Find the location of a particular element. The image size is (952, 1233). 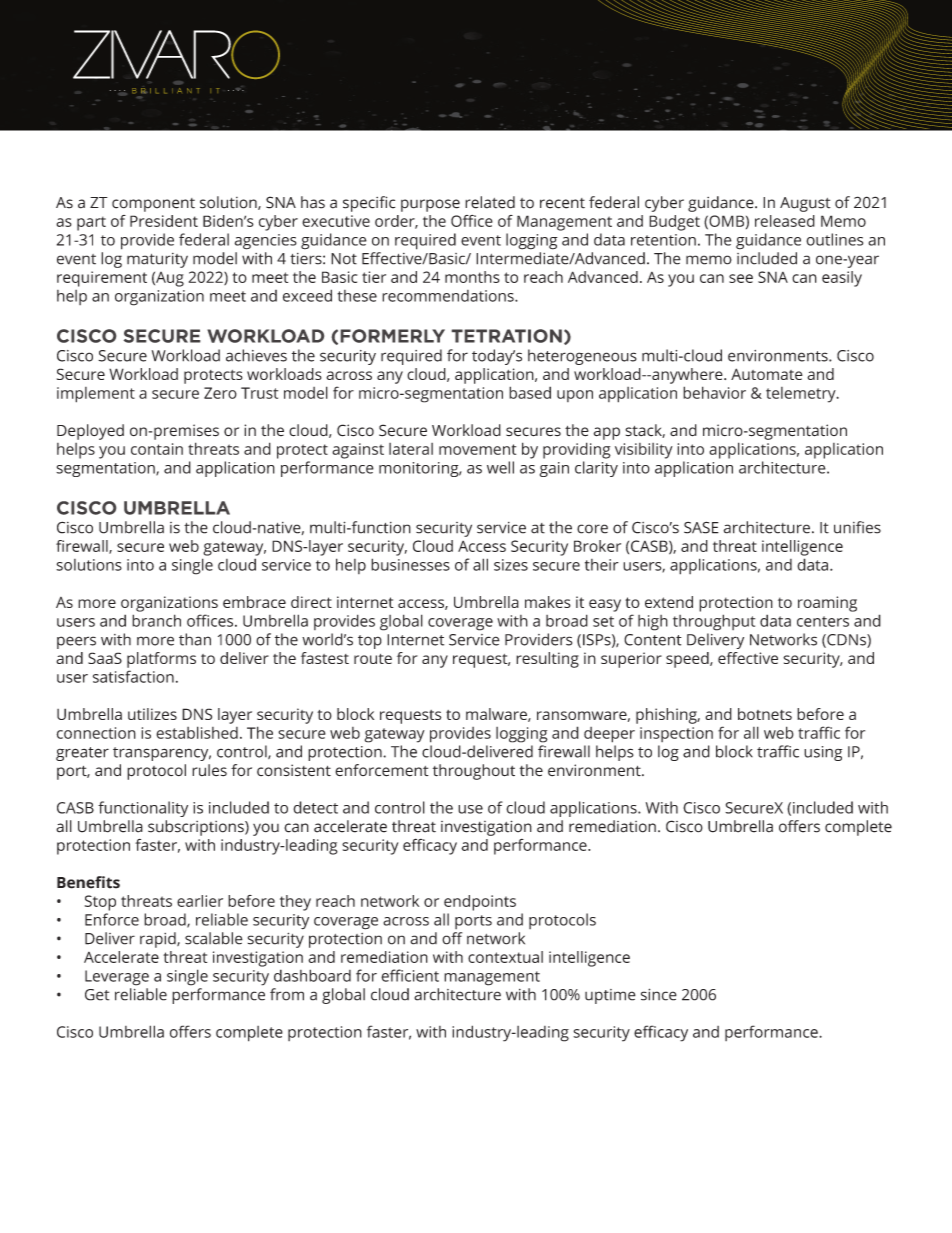

branch is located at coordinates (156, 620).
